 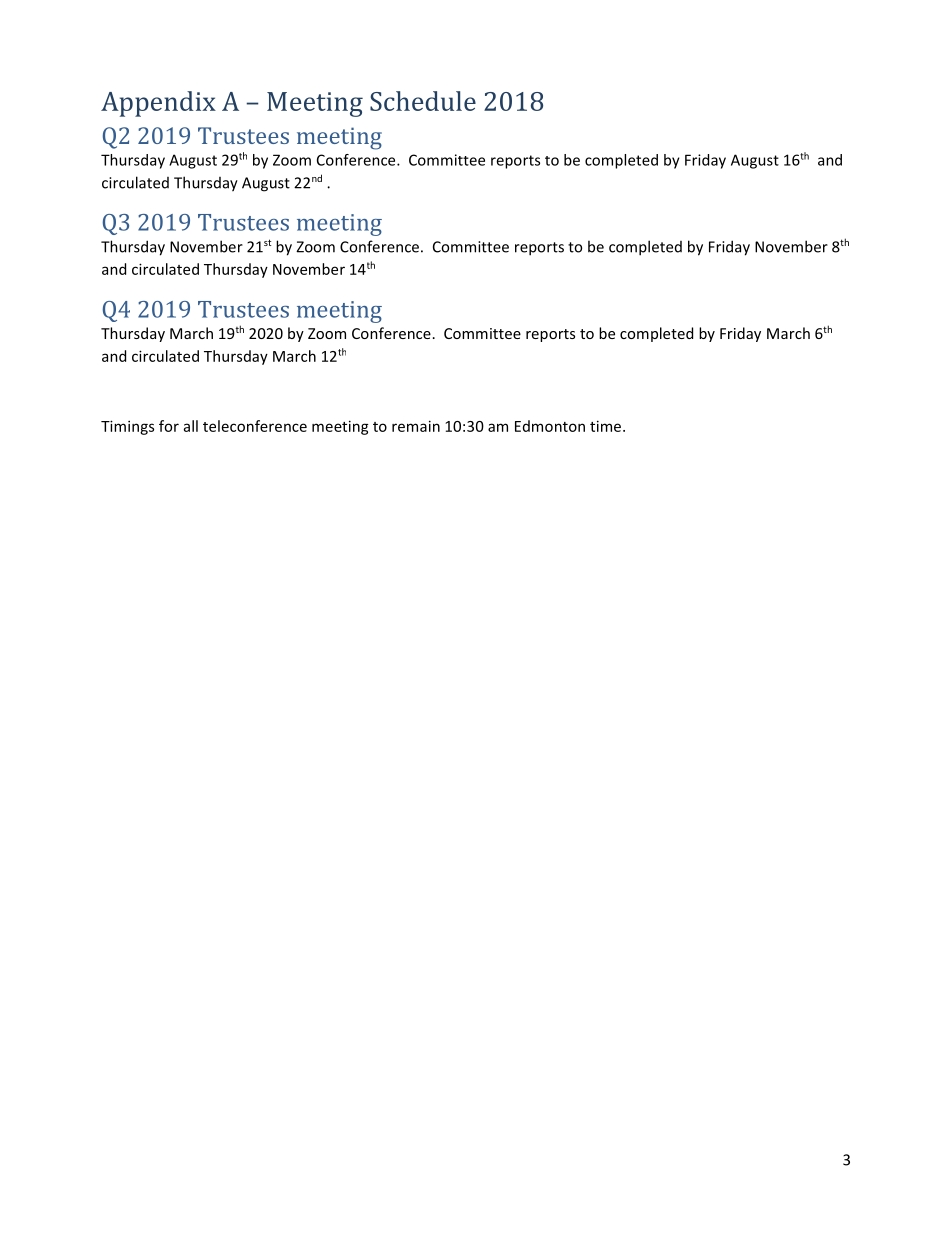 I want to click on all, so click(x=191, y=426).
